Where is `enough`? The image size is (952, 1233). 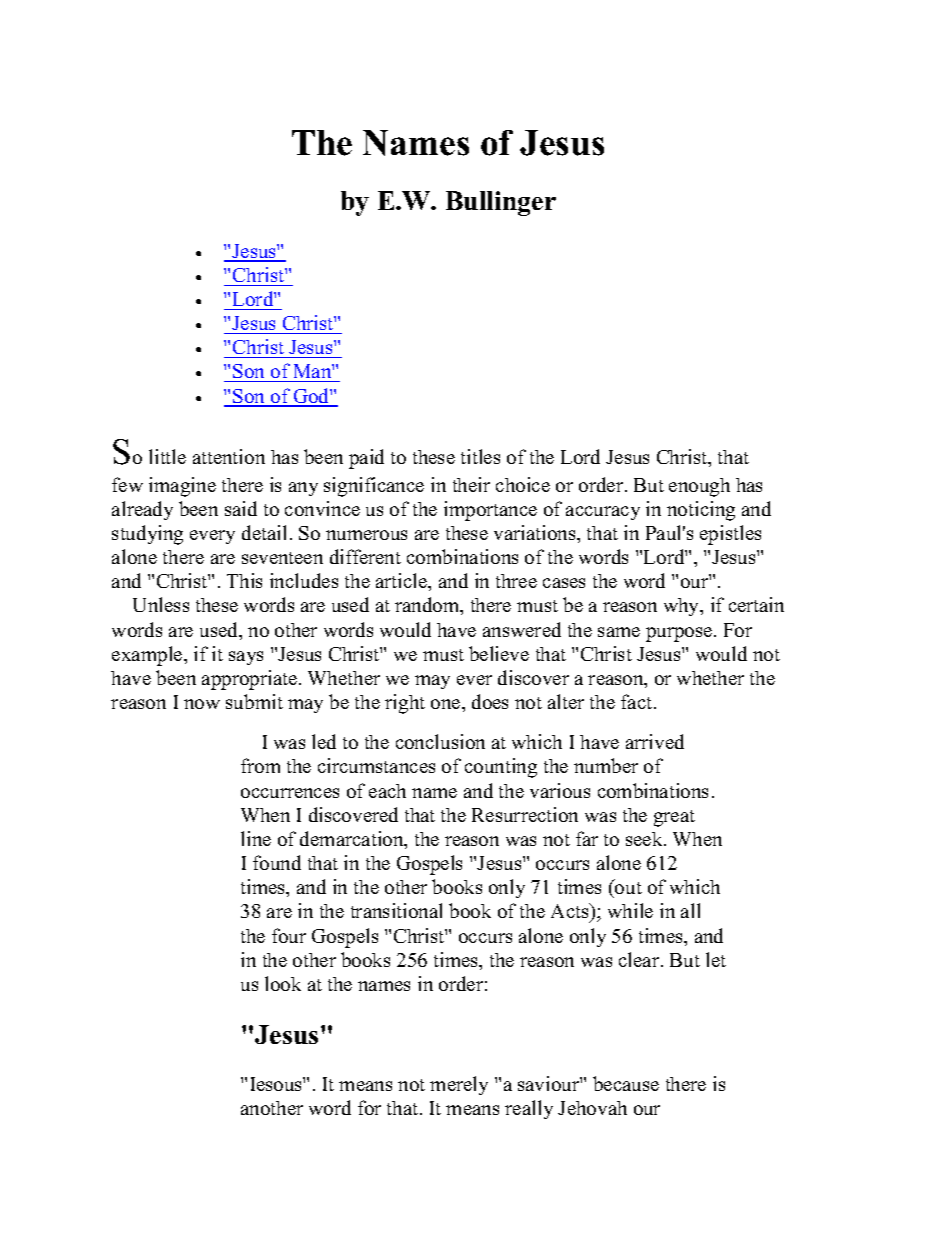 enough is located at coordinates (699, 487).
